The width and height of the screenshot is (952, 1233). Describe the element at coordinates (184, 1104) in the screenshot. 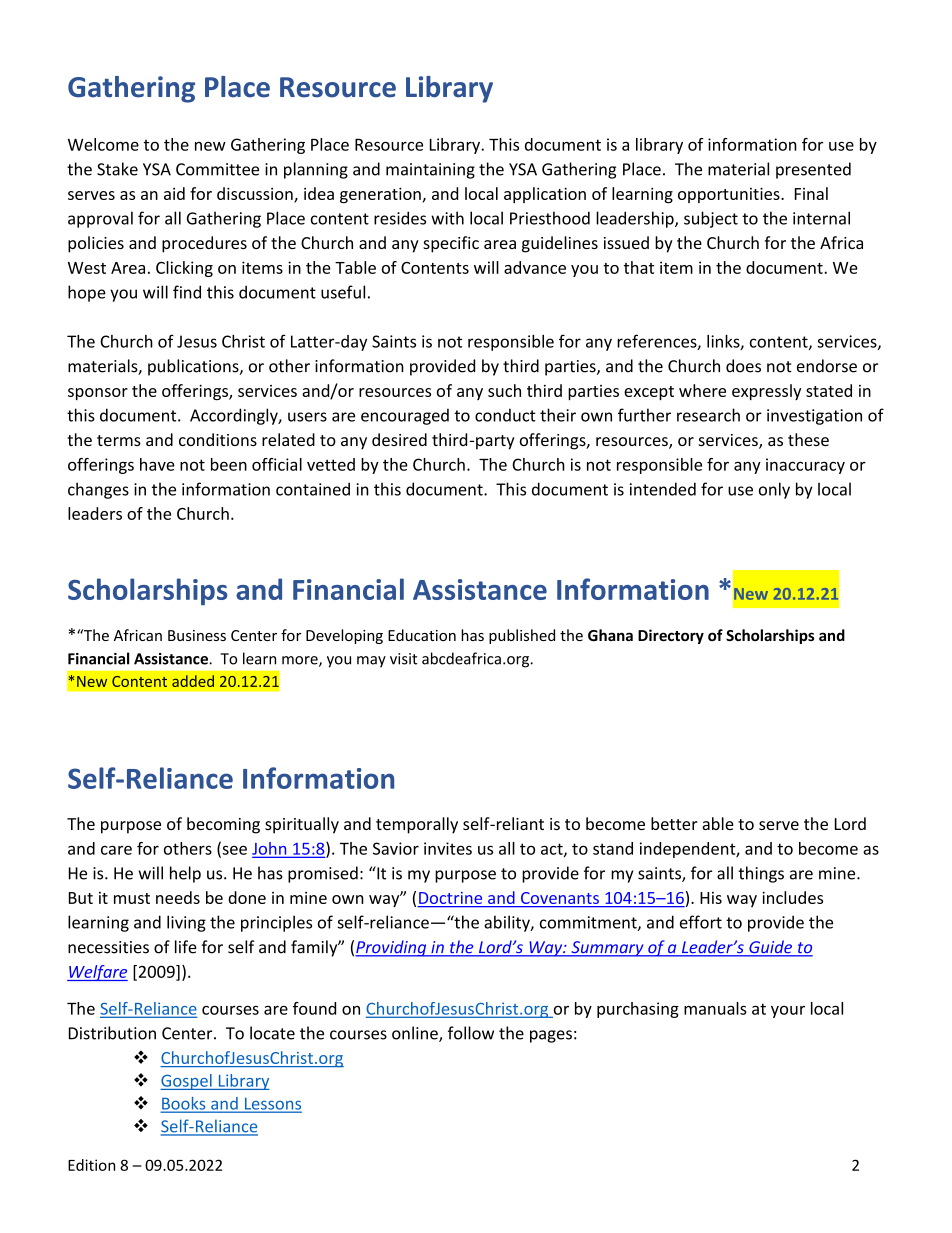

I see `Books` at that location.
